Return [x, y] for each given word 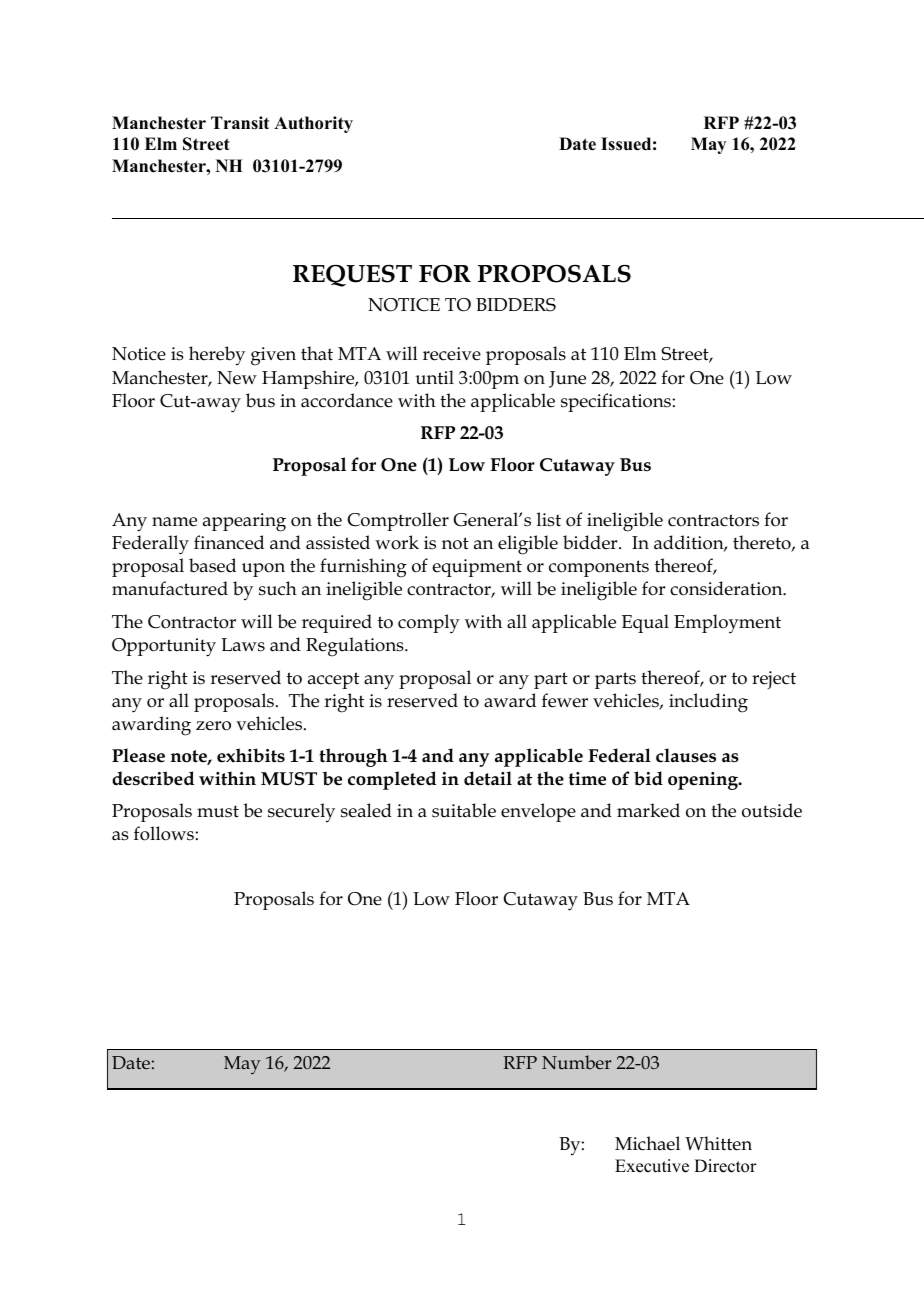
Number [576, 1062]
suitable [464, 810]
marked [648, 810]
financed [229, 542]
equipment [477, 568]
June [567, 379]
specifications [616, 402]
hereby [217, 356]
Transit [240, 123]
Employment [727, 624]
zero [213, 726]
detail [488, 778]
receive [452, 354]
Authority [313, 124]
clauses [686, 755]
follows [164, 833]
